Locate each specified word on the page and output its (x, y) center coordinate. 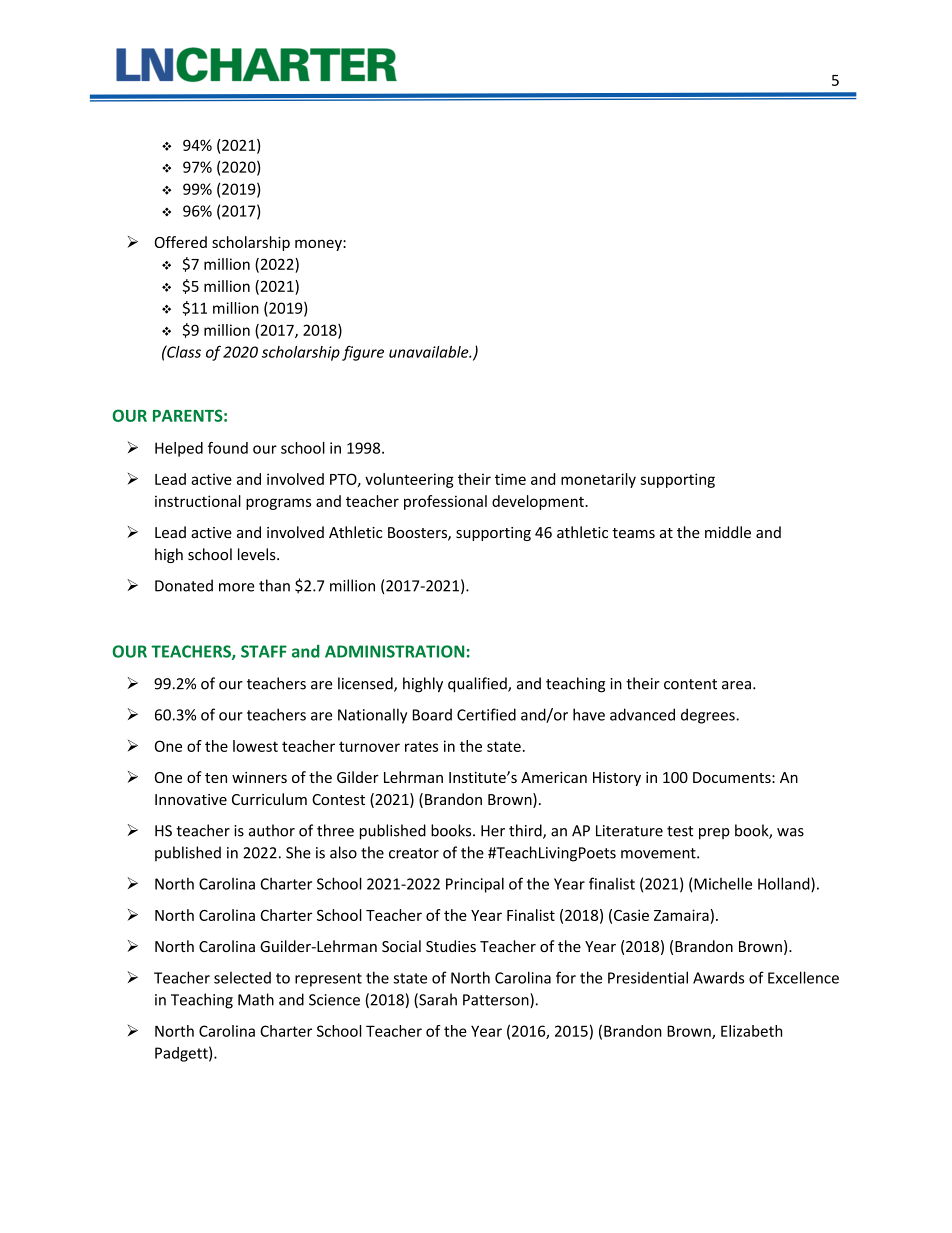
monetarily (598, 480)
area (736, 685)
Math (256, 999)
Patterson (497, 1000)
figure (363, 353)
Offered (181, 242)
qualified (478, 685)
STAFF (264, 651)
